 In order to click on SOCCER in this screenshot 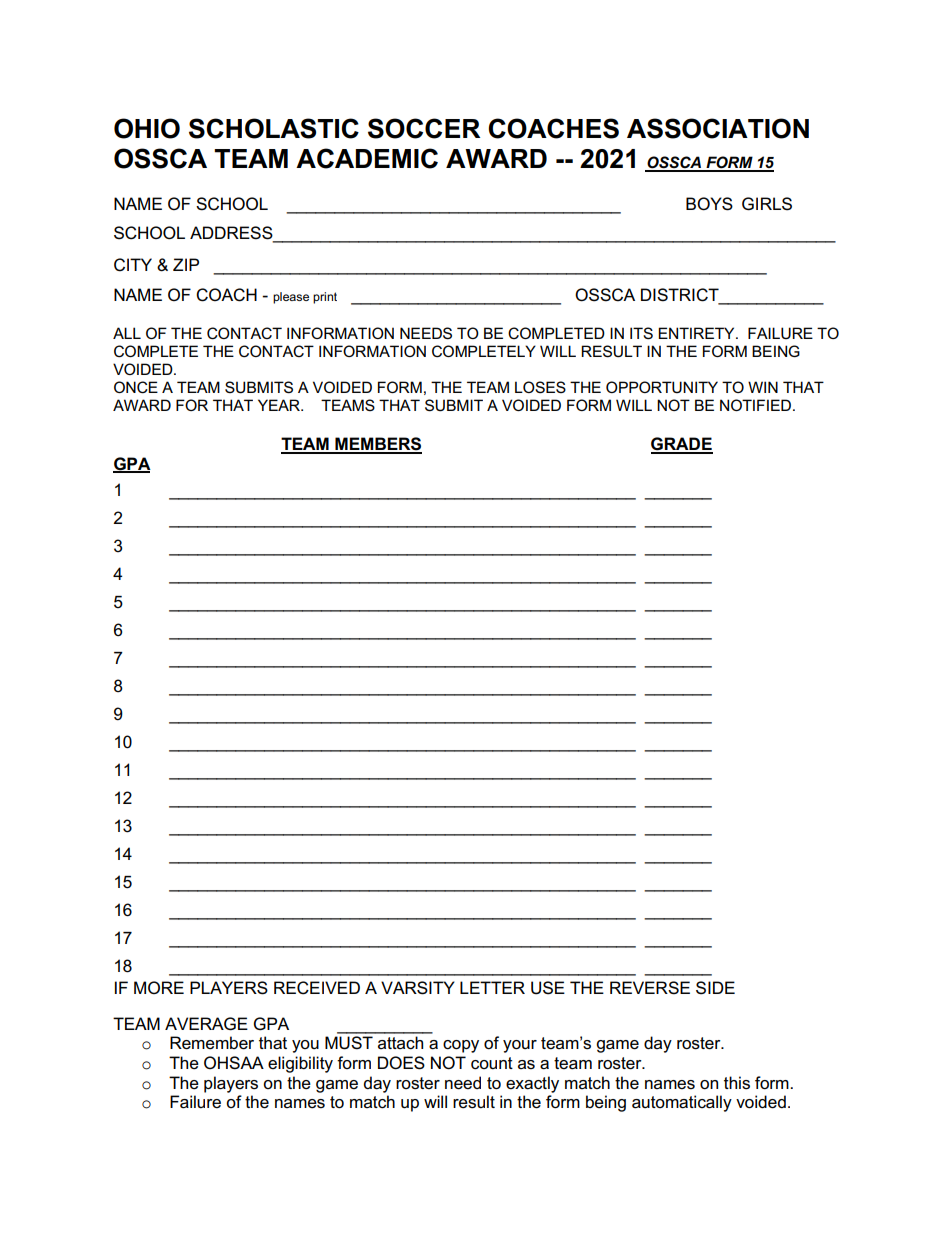, I will do `click(424, 128)`.
